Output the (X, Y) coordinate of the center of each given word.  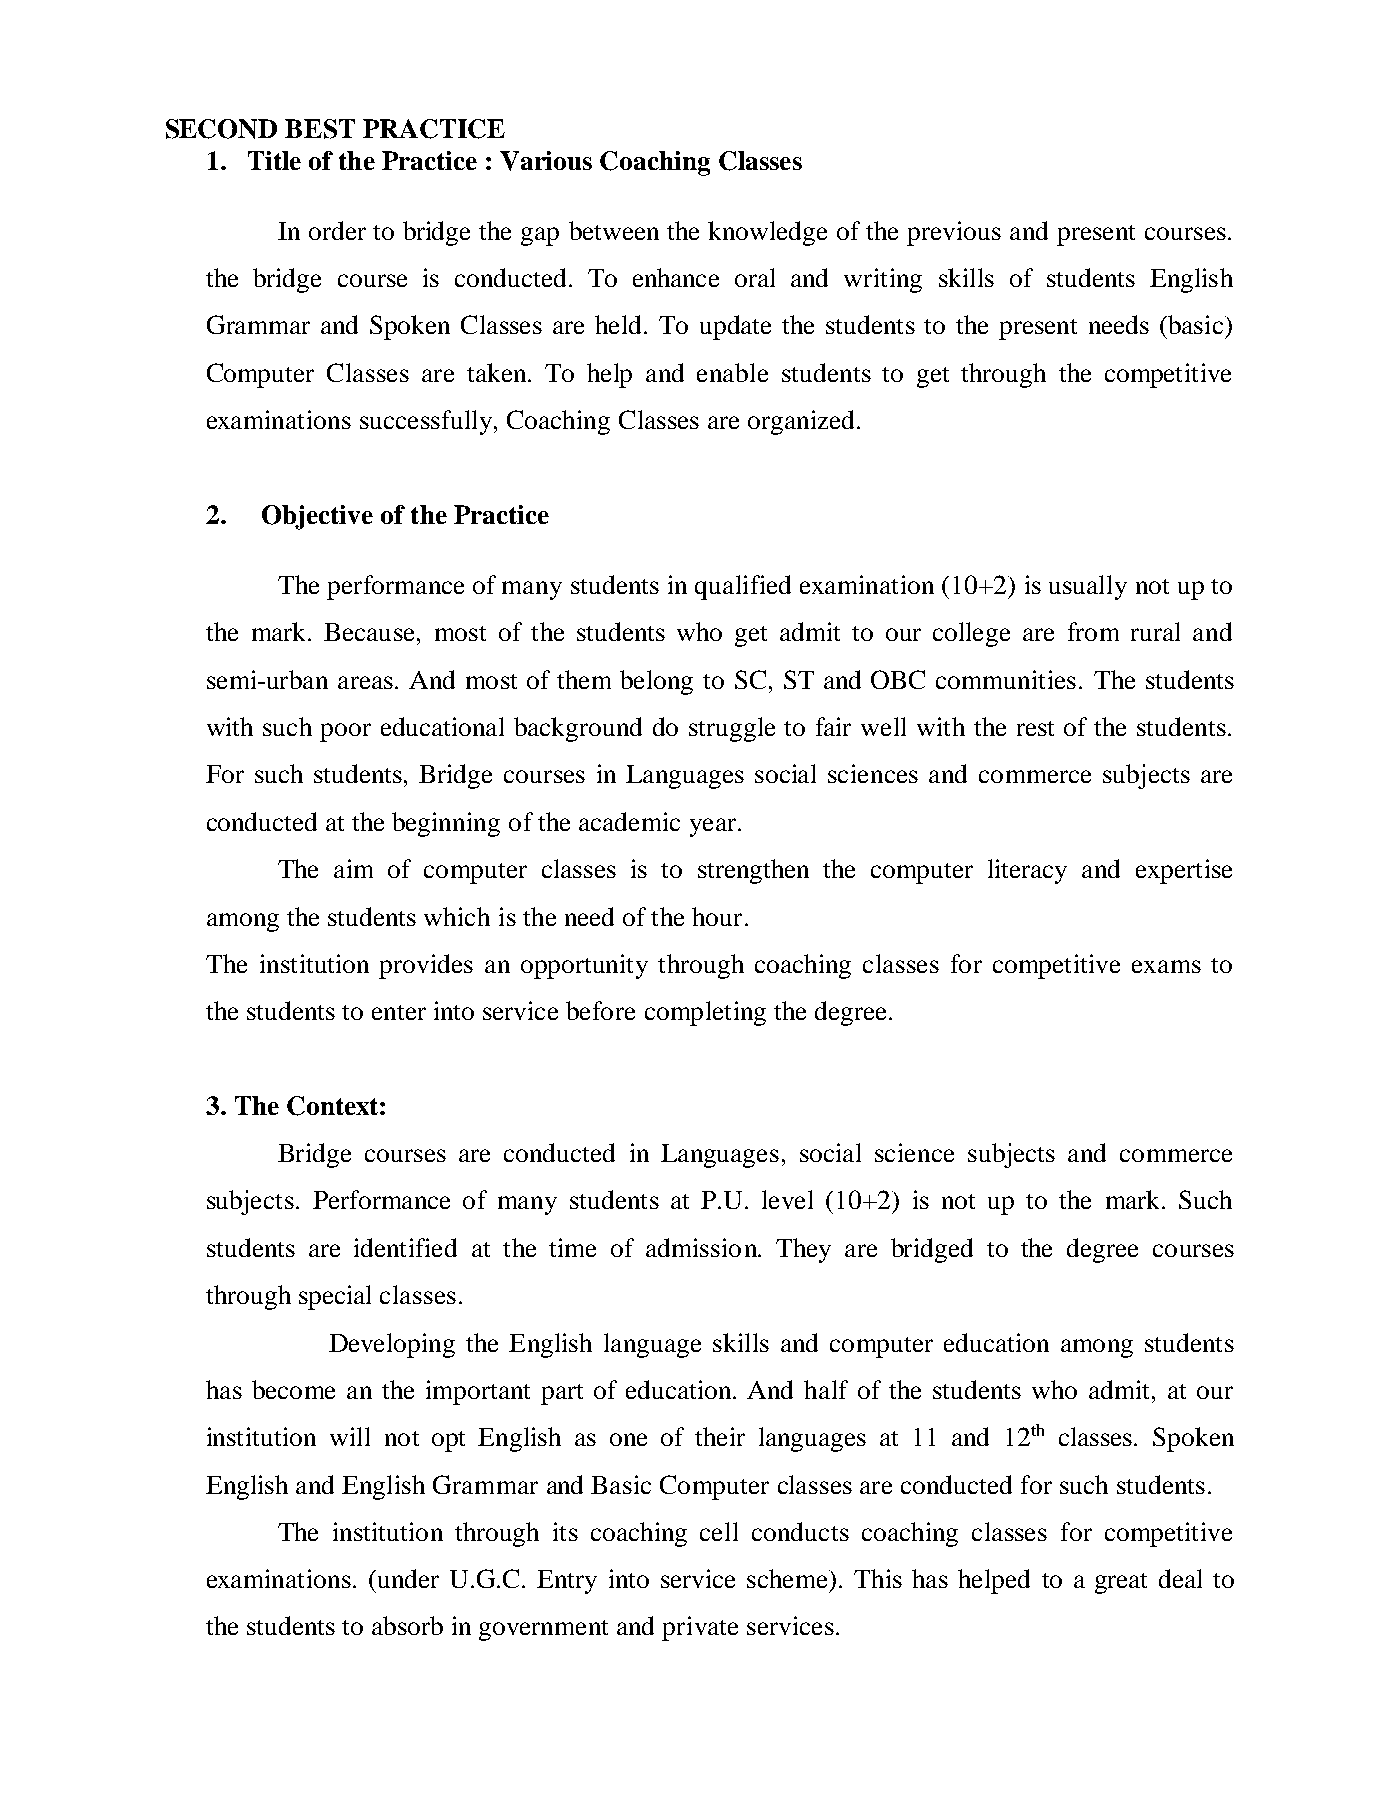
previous (954, 233)
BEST (320, 129)
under (408, 1578)
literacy (1027, 871)
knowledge (767, 233)
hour (717, 916)
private (700, 1628)
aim (353, 868)
